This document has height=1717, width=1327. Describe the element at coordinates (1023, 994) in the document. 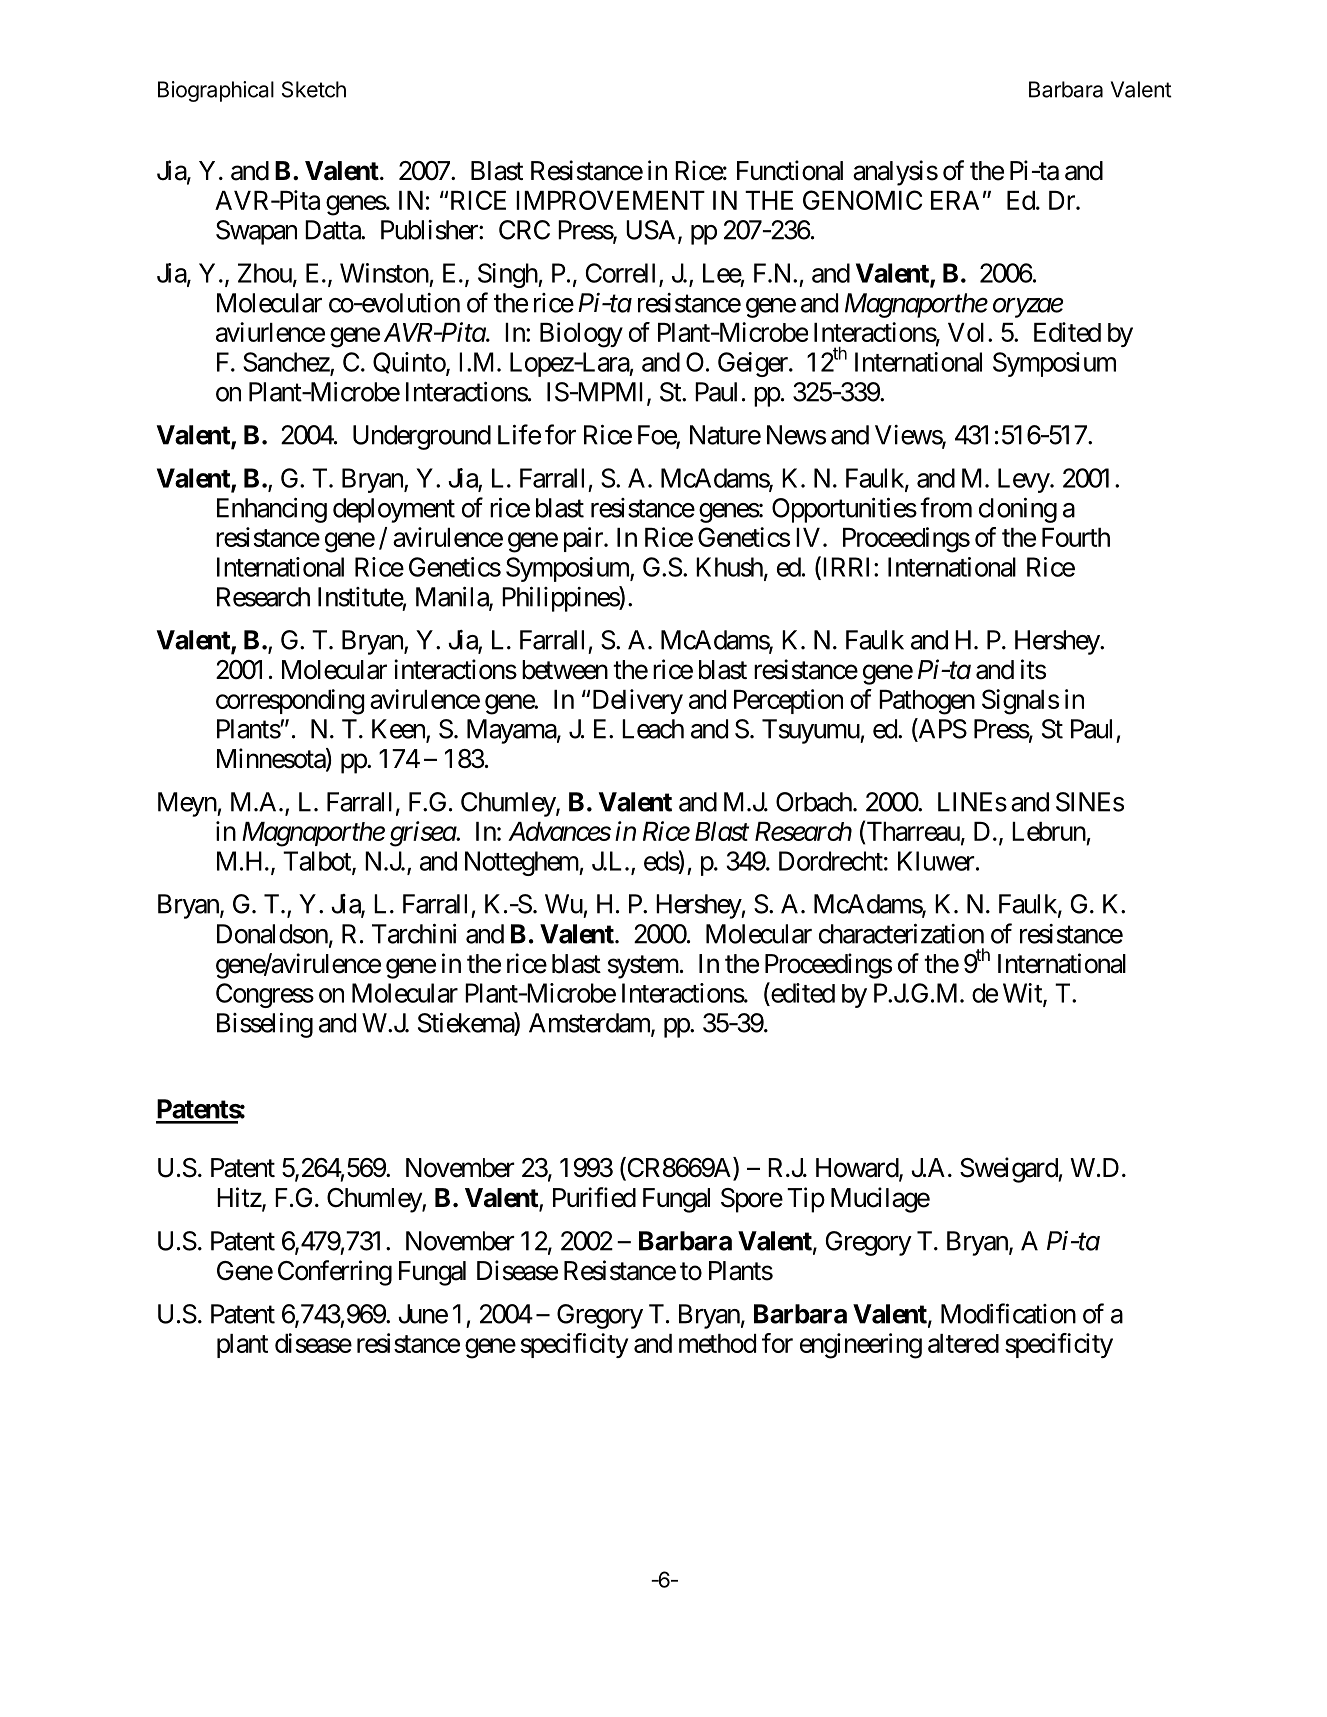

I see `Wit` at that location.
